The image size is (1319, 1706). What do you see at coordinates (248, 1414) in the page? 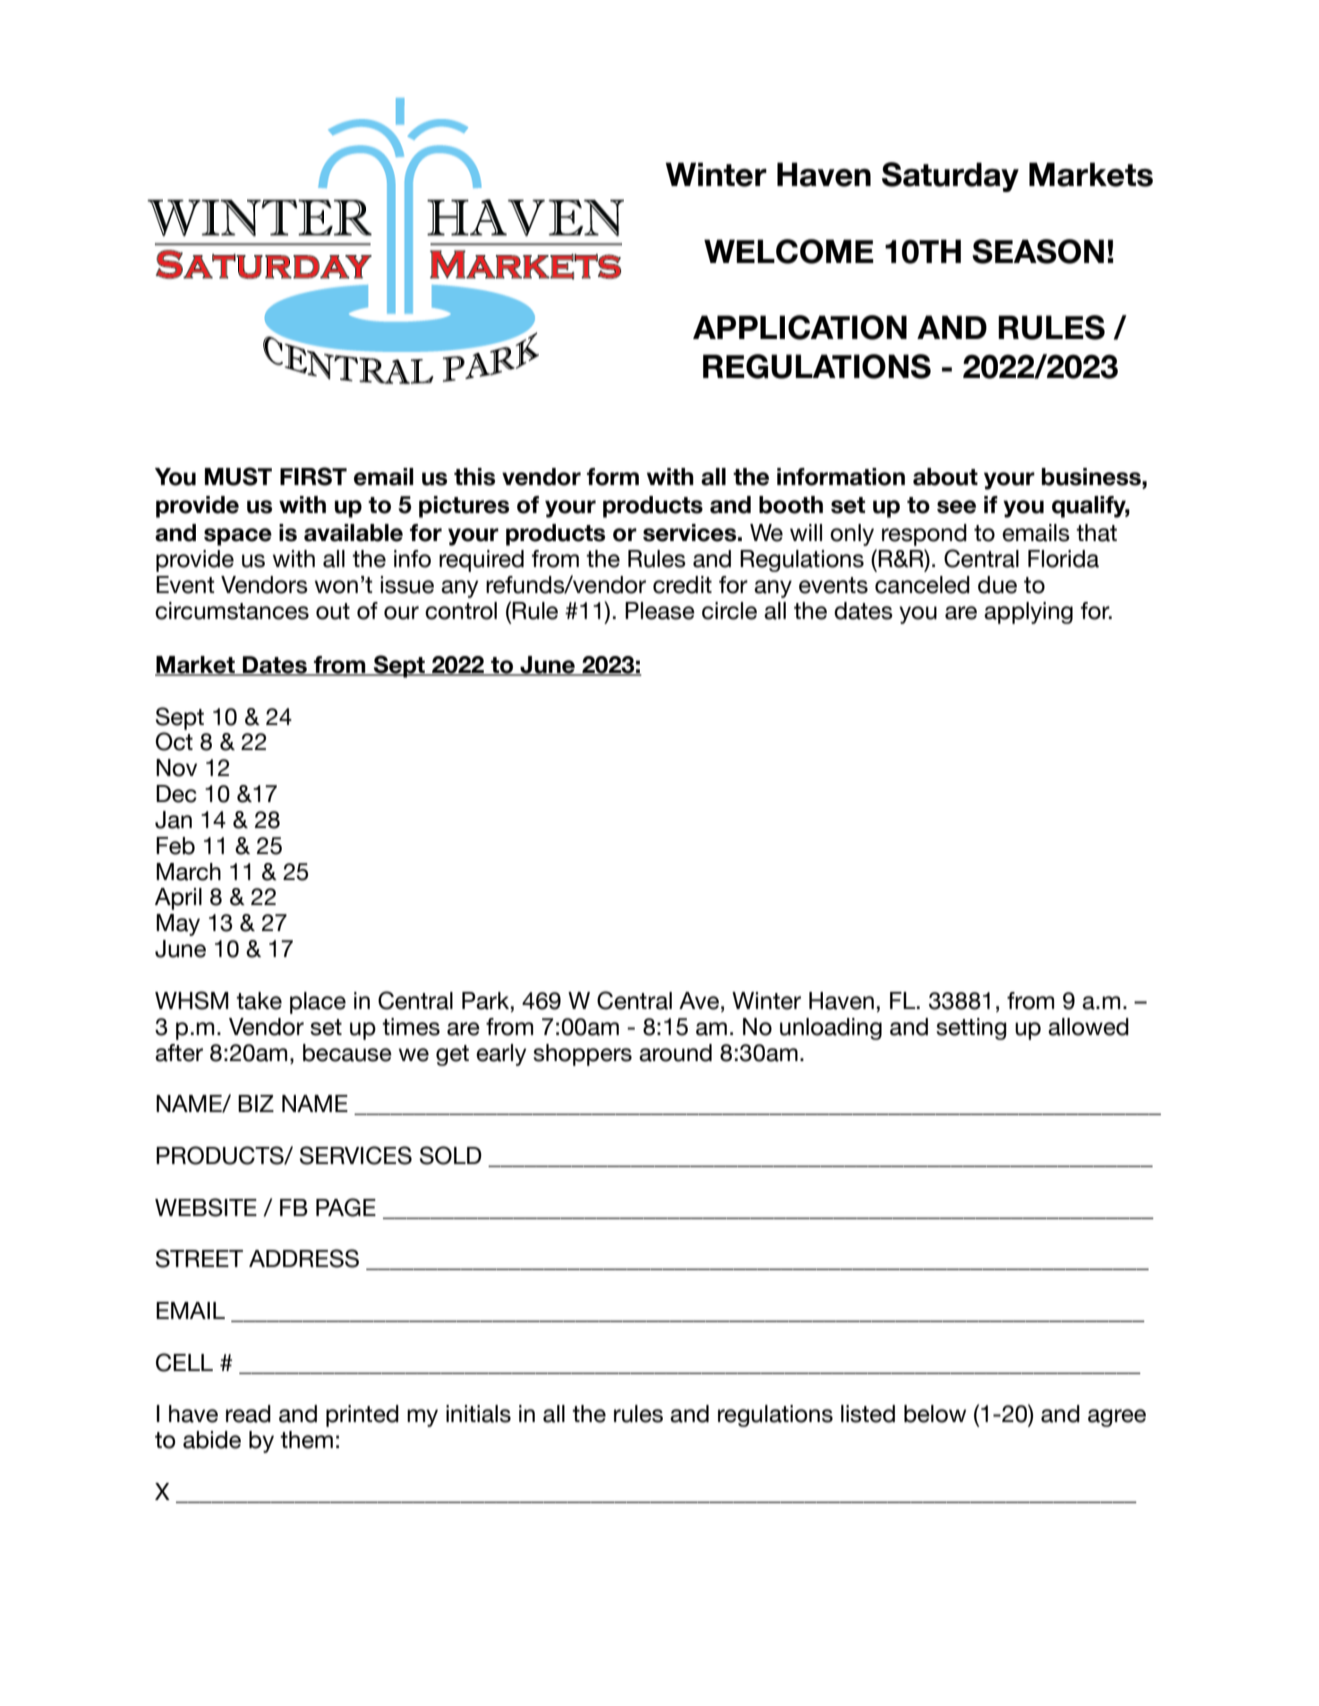
I see `read` at bounding box center [248, 1414].
